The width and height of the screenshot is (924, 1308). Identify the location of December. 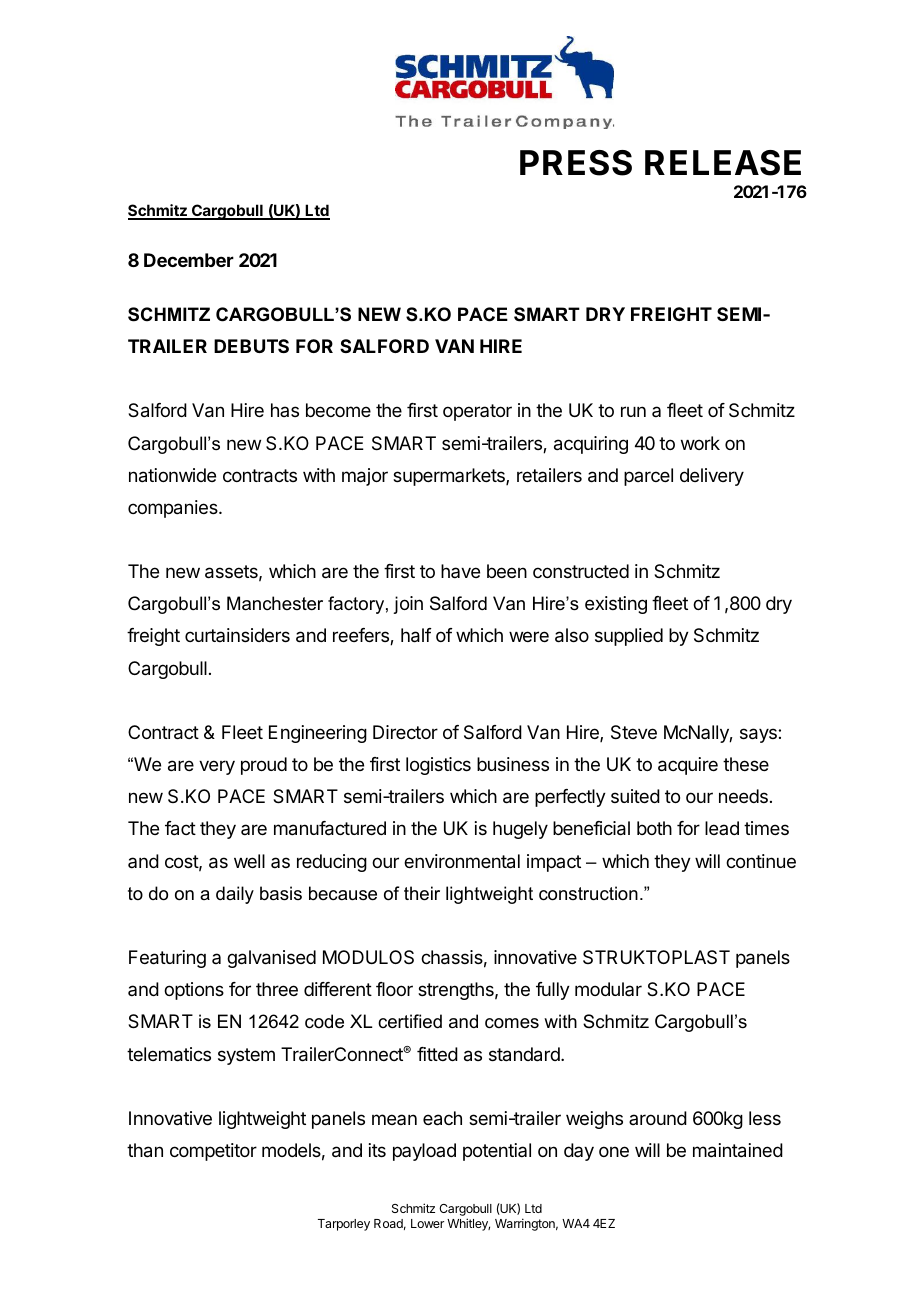
(189, 260).
